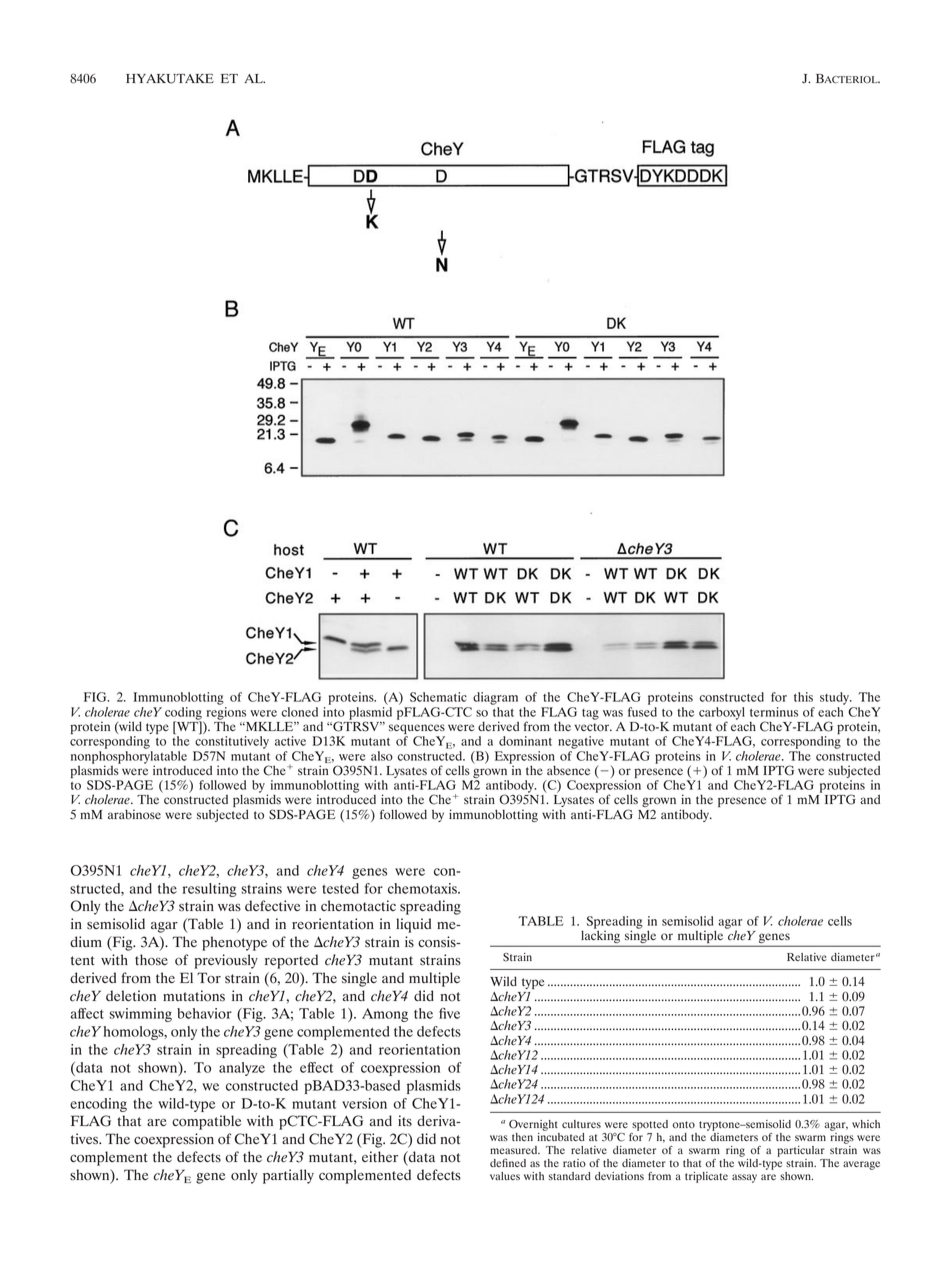  I want to click on absence, so click(568, 770).
